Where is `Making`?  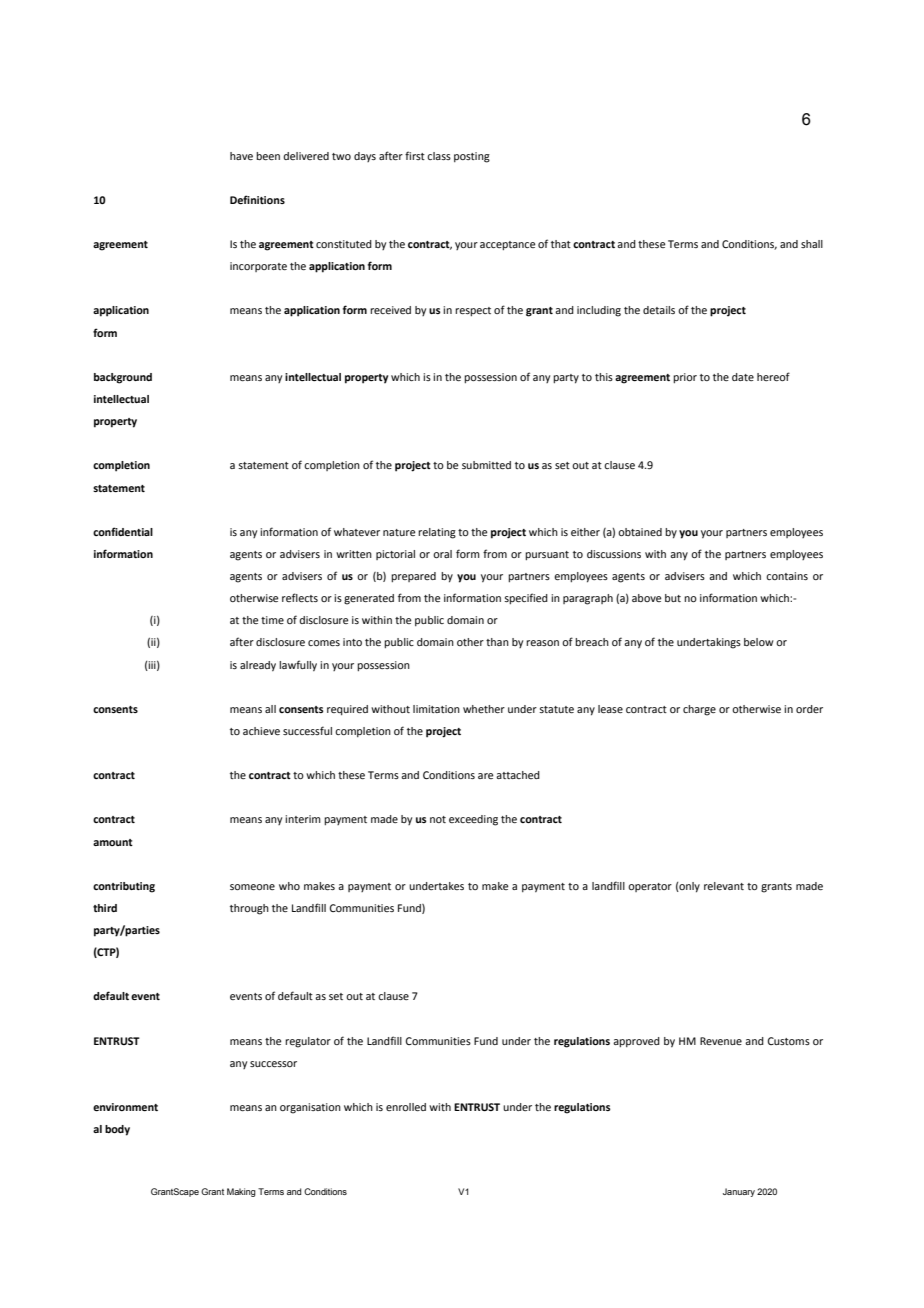 Making is located at coordinates (241, 1192).
